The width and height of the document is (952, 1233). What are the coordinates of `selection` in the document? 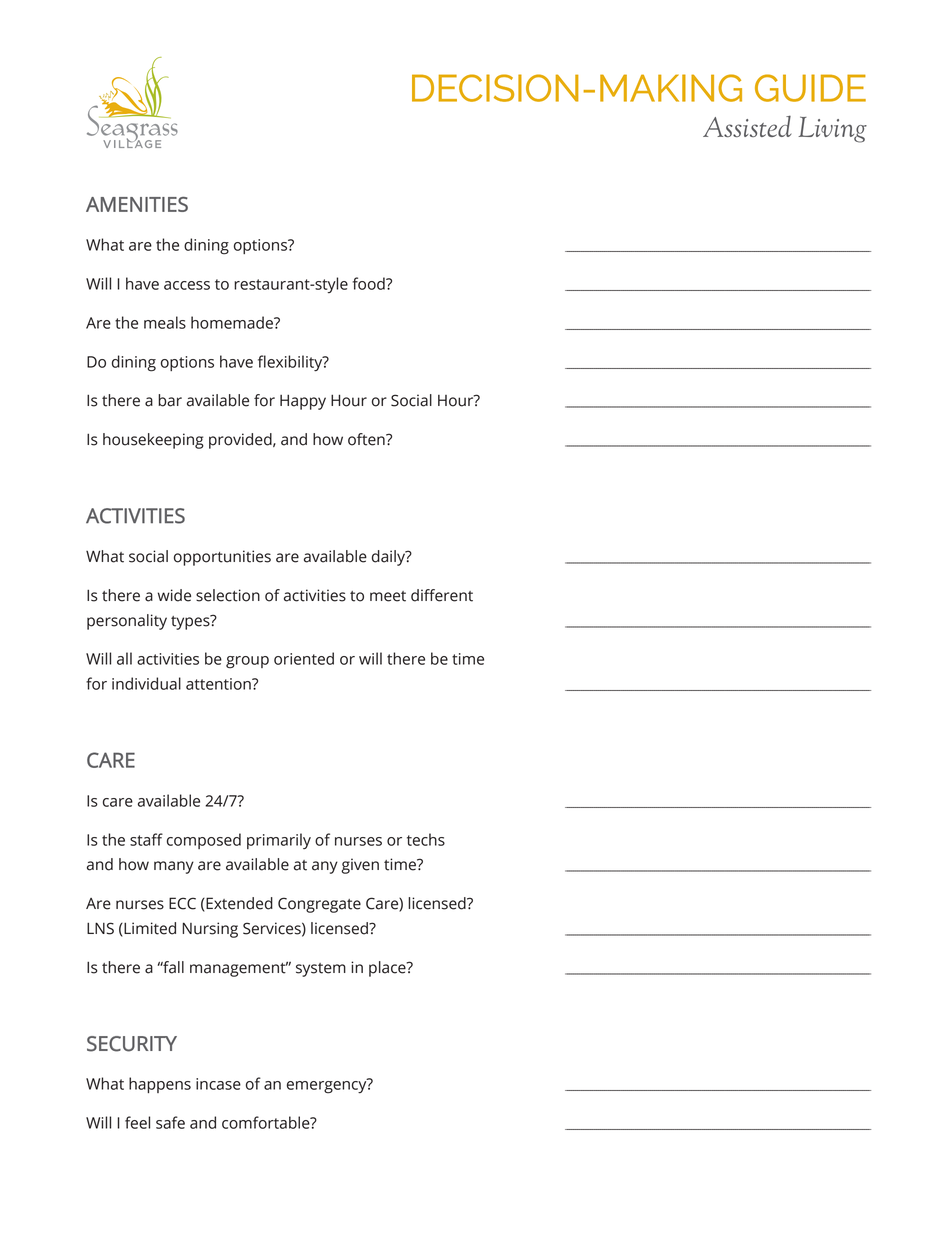 It's located at (228, 595).
